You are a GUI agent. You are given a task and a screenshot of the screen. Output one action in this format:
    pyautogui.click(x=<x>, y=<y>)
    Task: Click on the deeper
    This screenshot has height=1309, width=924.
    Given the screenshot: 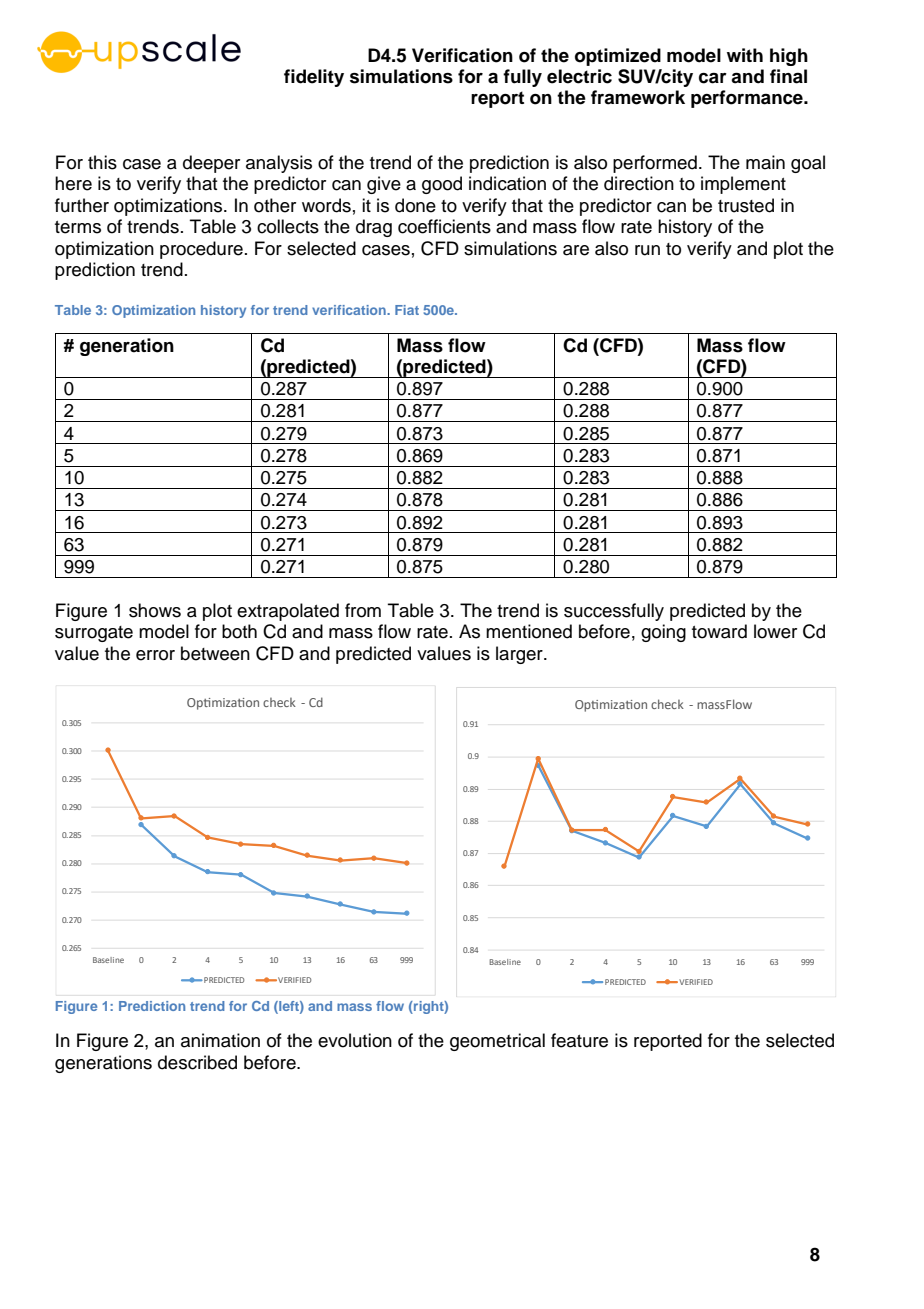 What is the action you would take?
    pyautogui.click(x=211, y=164)
